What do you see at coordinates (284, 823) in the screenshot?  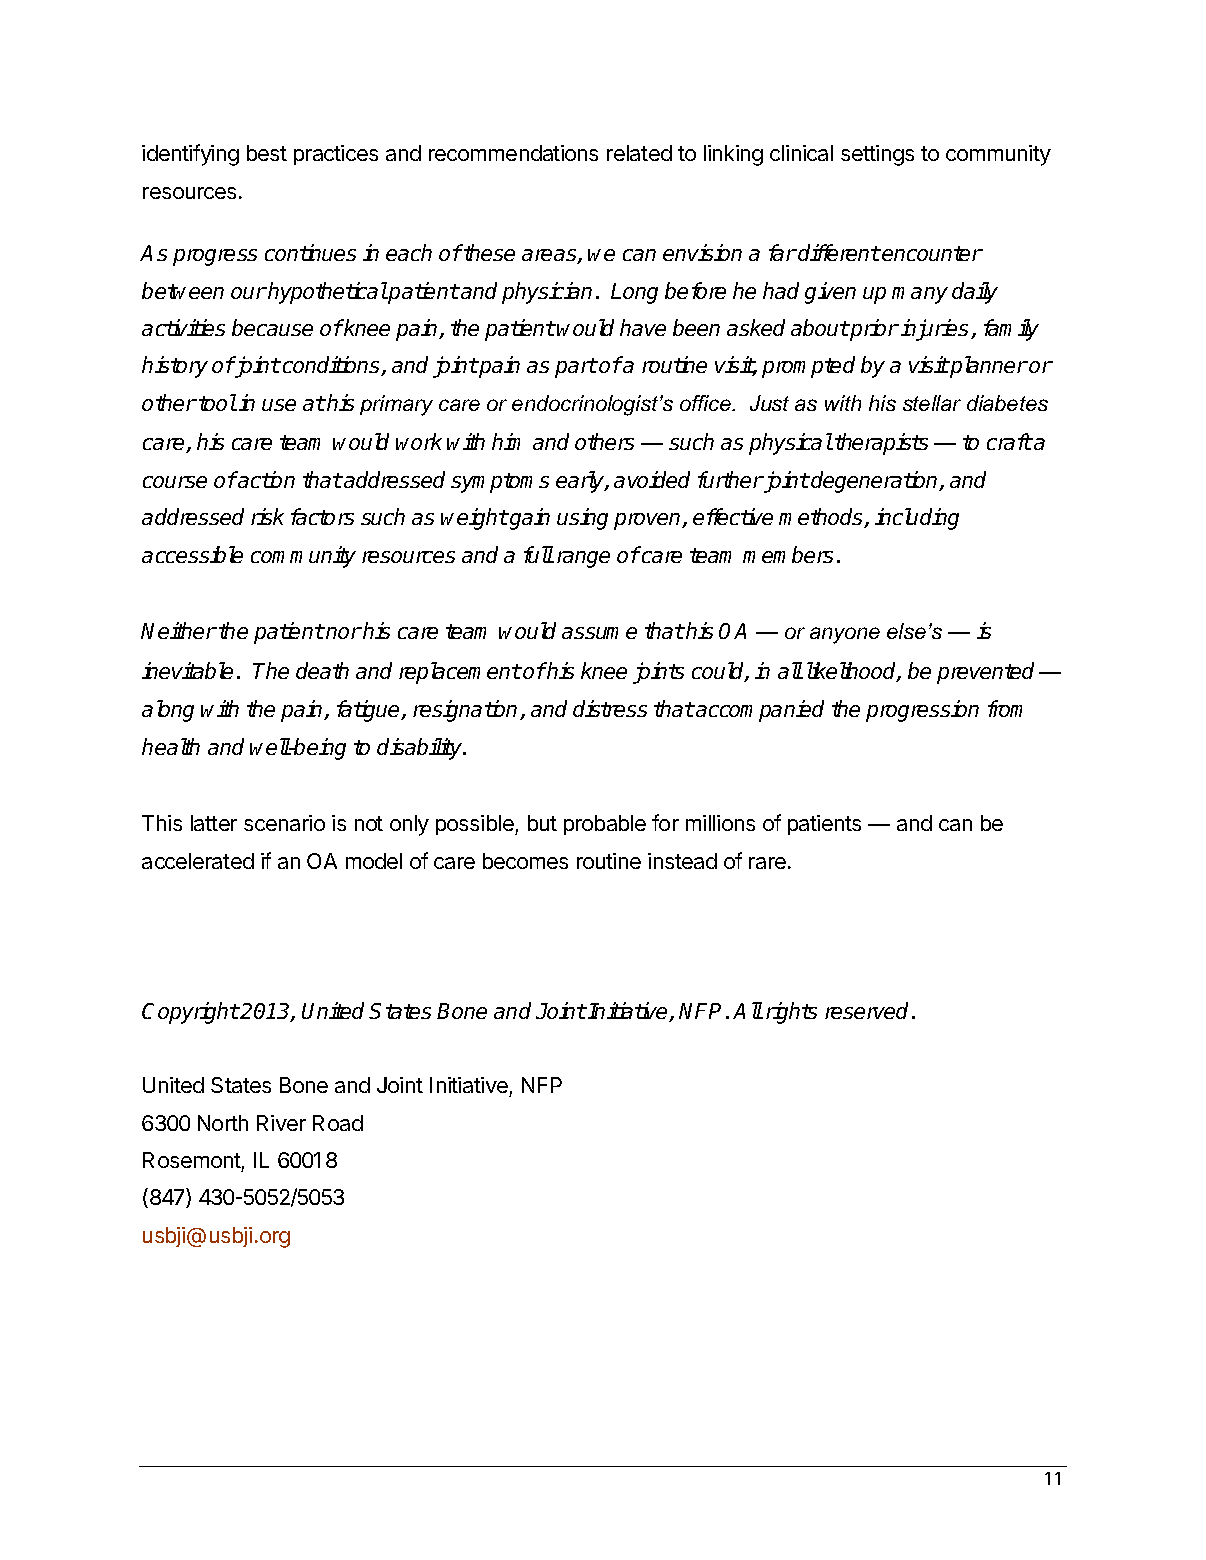 I see `scenario` at bounding box center [284, 823].
